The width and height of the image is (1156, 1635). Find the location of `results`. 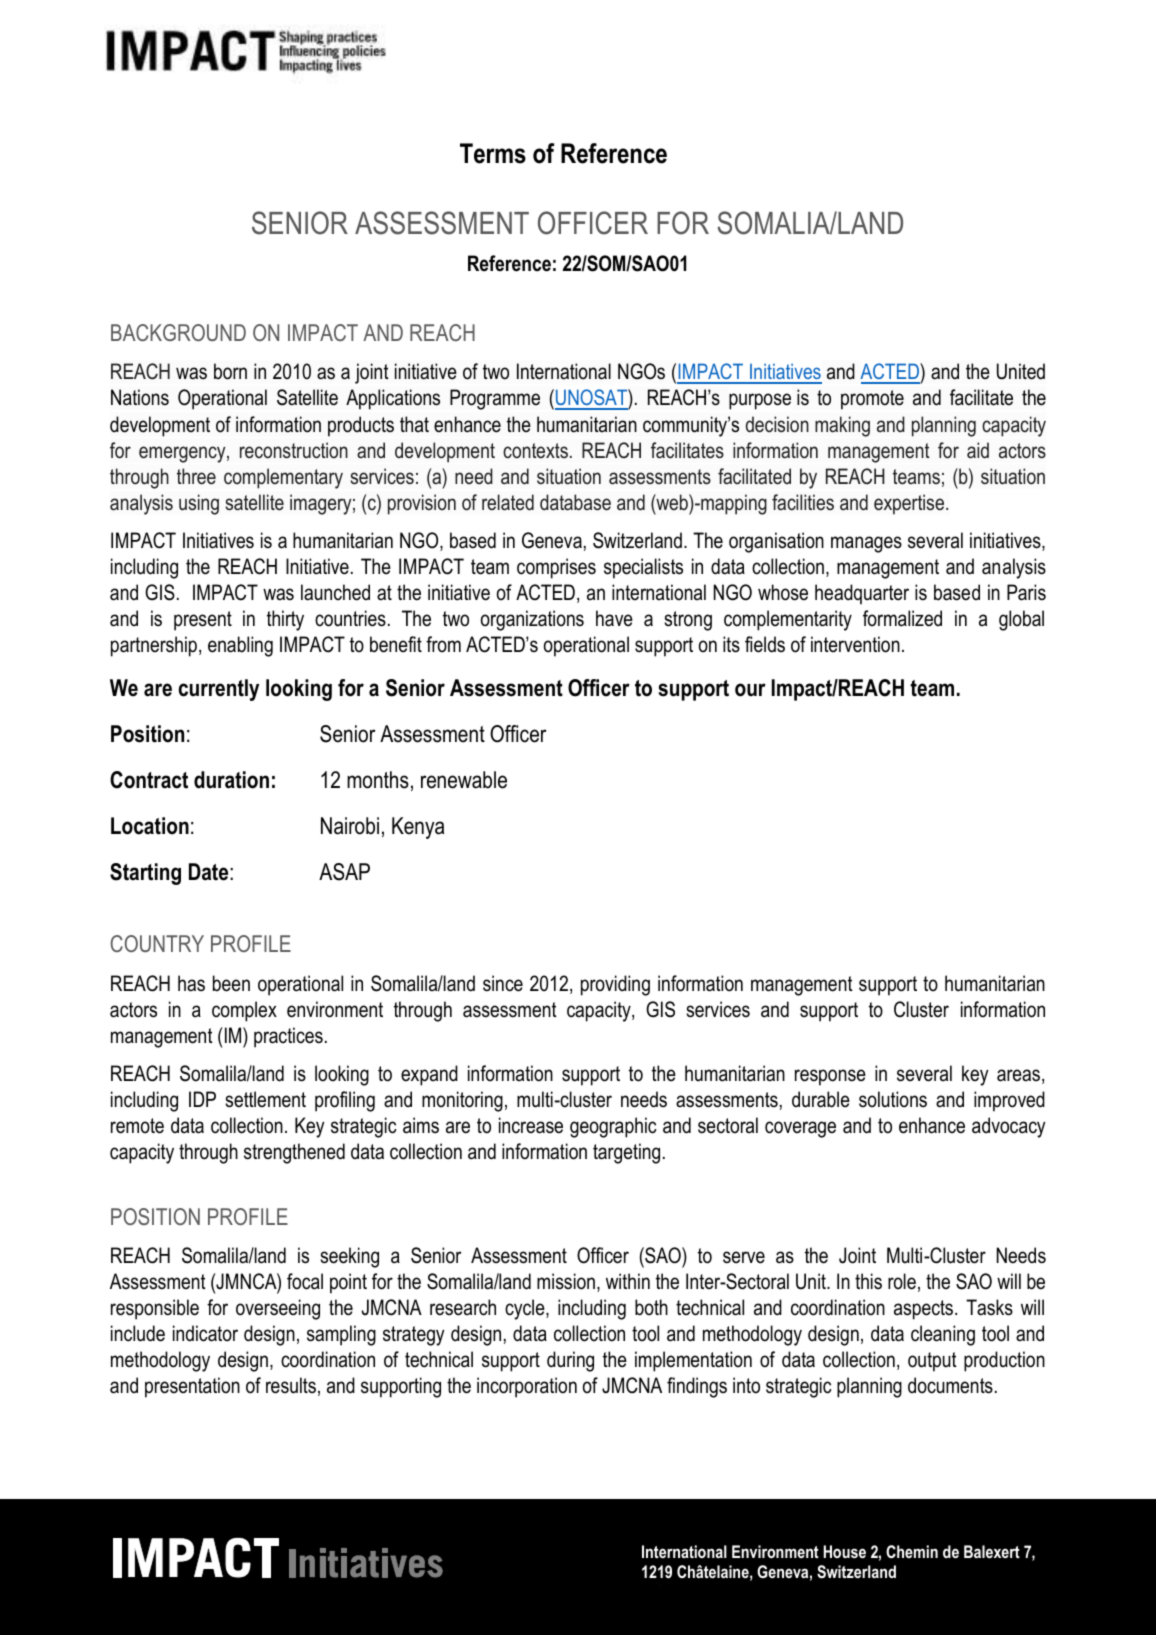

results is located at coordinates (291, 1385).
